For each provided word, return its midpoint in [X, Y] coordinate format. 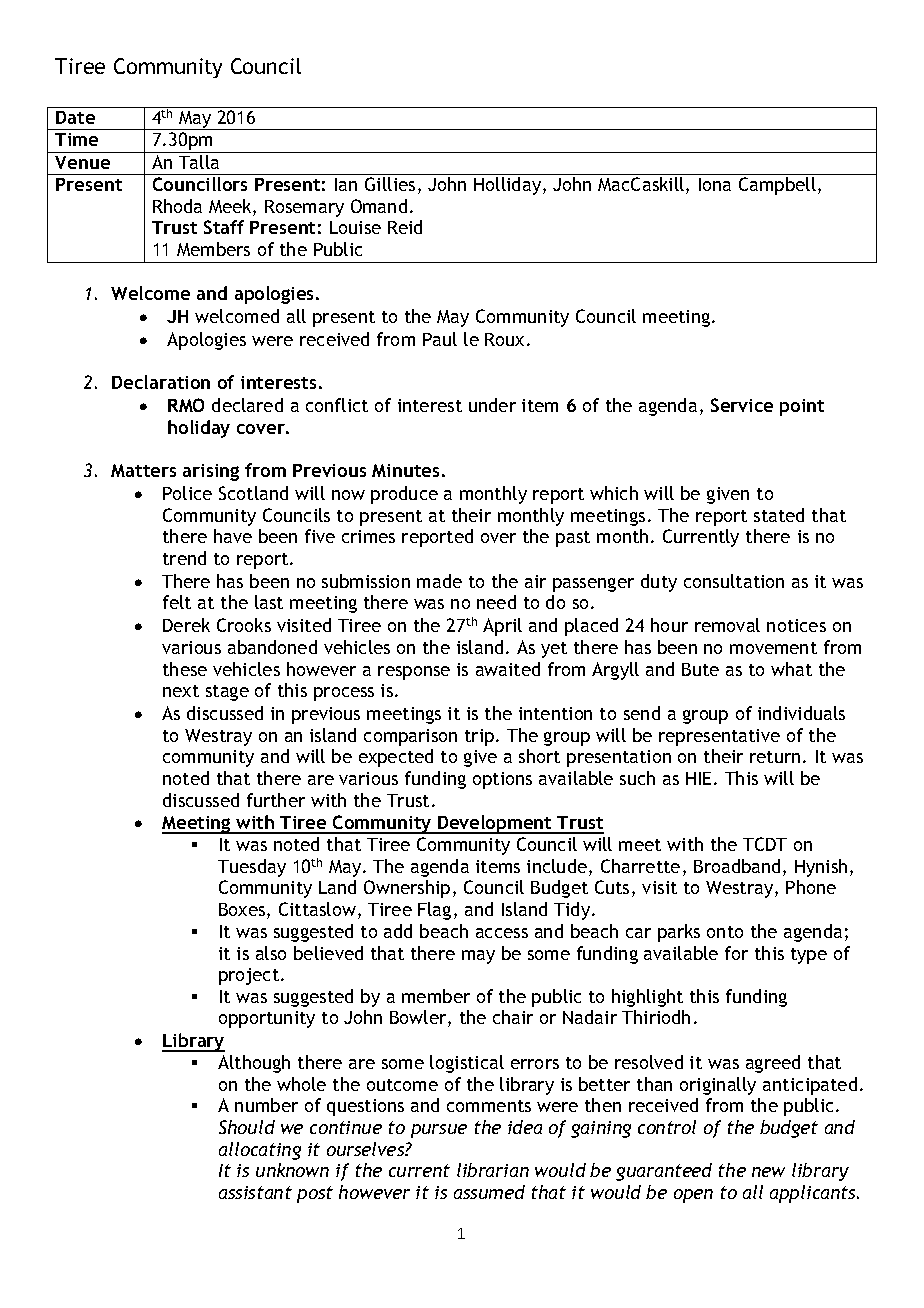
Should [247, 1127]
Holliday [509, 186]
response [414, 673]
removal [727, 625]
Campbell [777, 186]
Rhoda [177, 206]
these [185, 669]
